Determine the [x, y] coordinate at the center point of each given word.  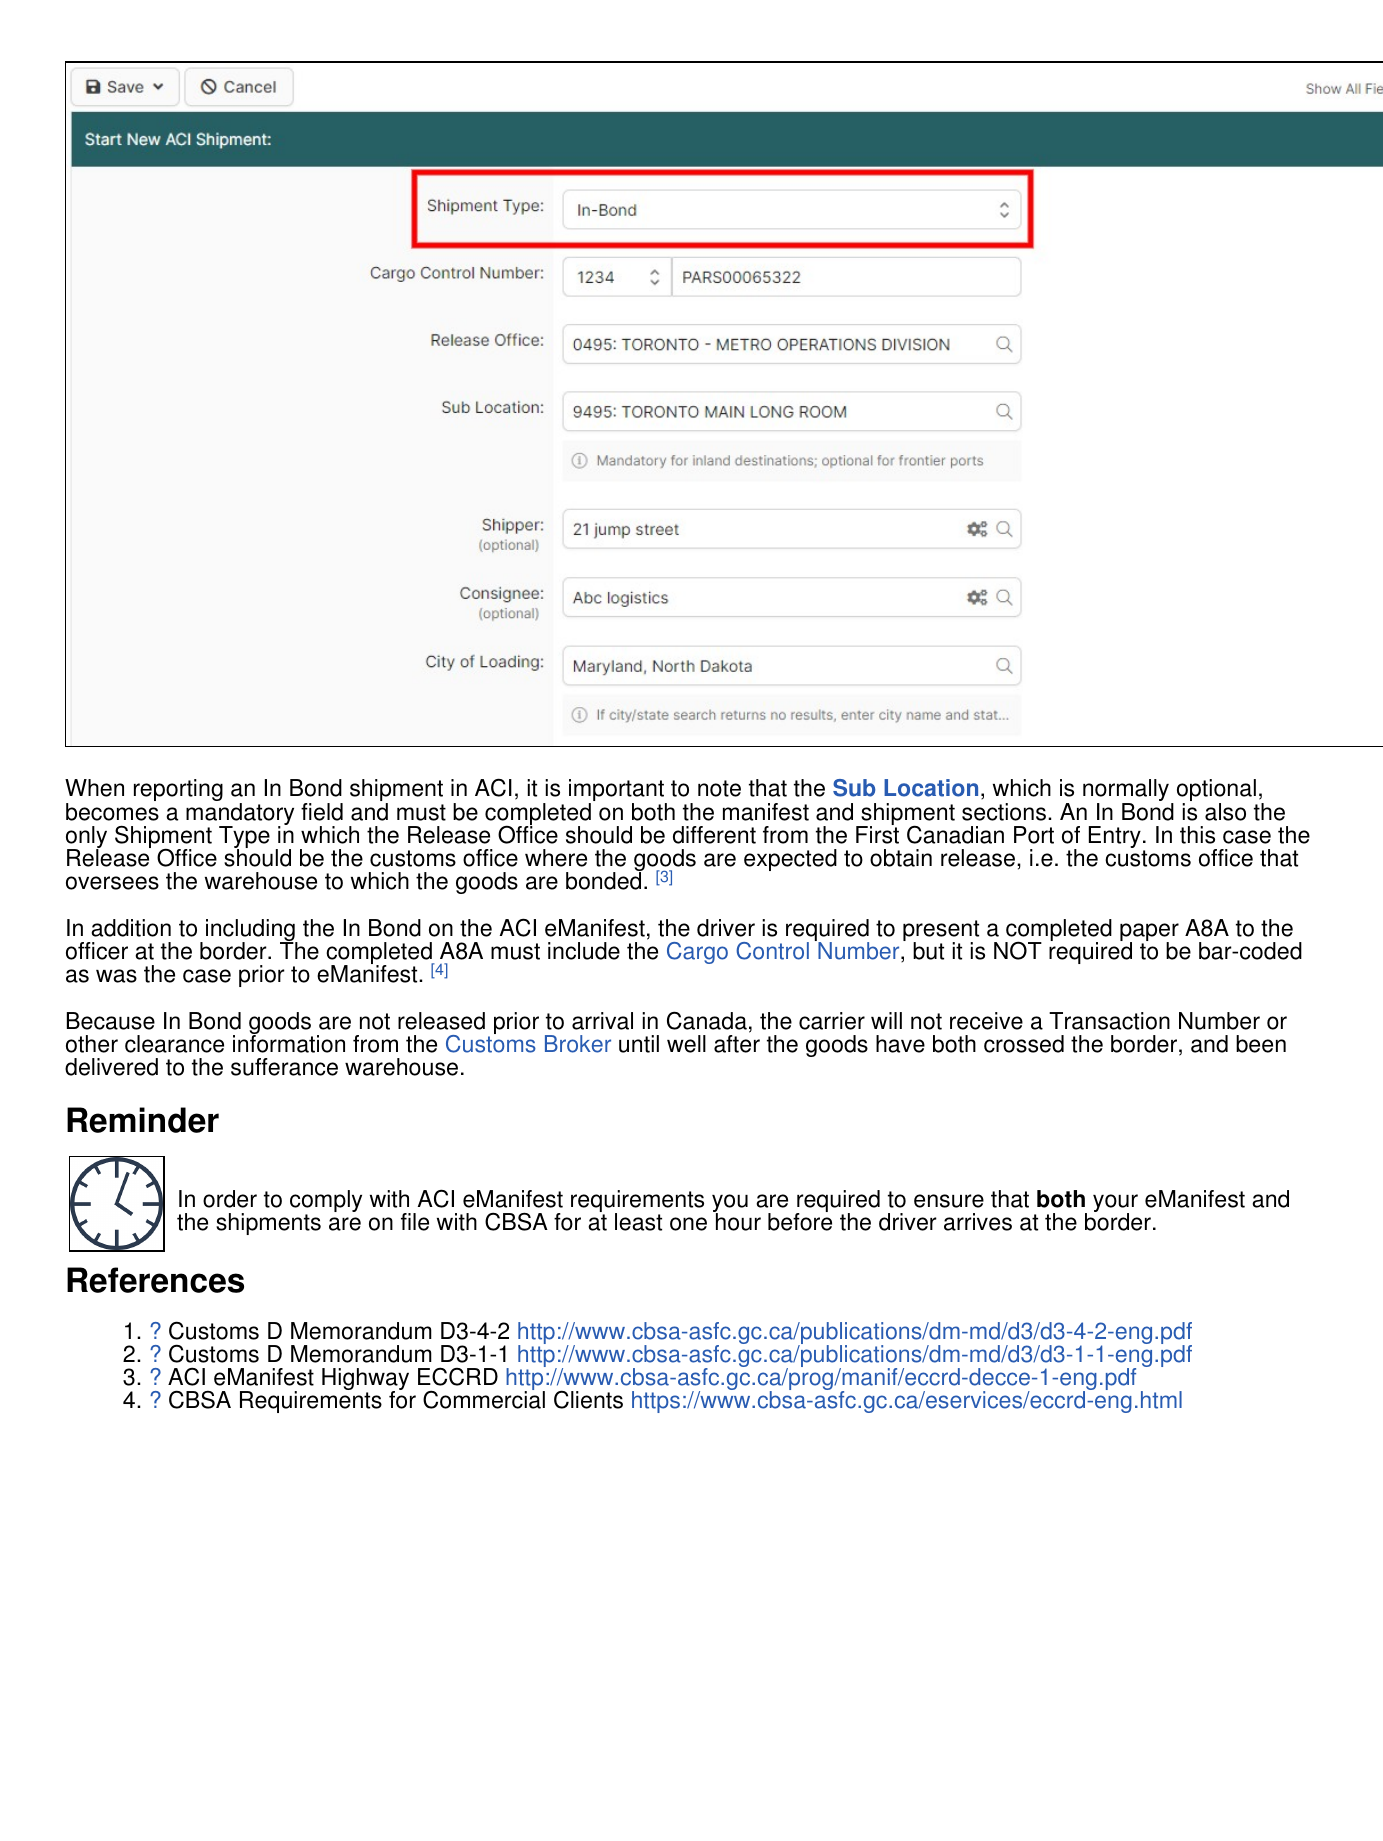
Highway [365, 1380]
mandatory [240, 815]
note [719, 788]
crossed [1024, 1044]
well [686, 1044]
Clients [588, 1399]
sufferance [284, 1067]
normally [1127, 792]
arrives [978, 1222]
